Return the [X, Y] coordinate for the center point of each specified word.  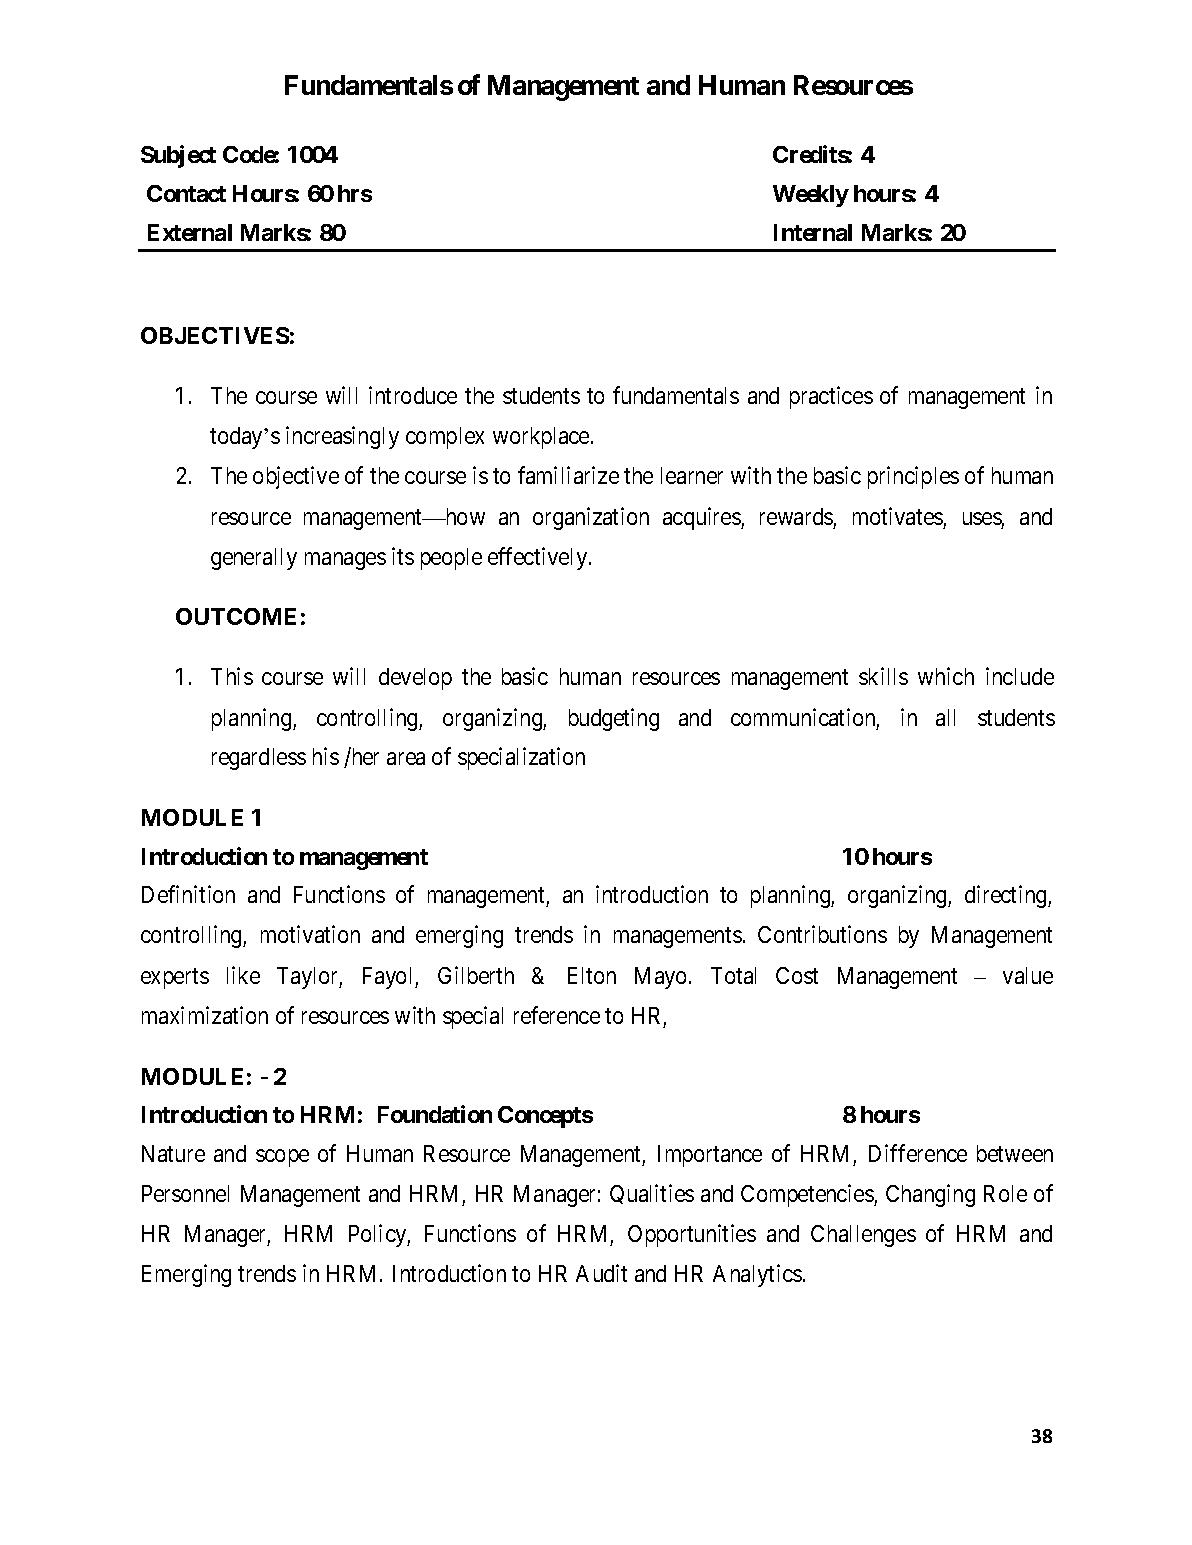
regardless [259, 759]
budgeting [614, 719]
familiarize [568, 475]
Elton [592, 975]
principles [913, 477]
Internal [813, 232]
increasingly [342, 437]
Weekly [811, 196]
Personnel [185, 1193]
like [243, 975]
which [946, 676]
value [1028, 975]
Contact [186, 193]
